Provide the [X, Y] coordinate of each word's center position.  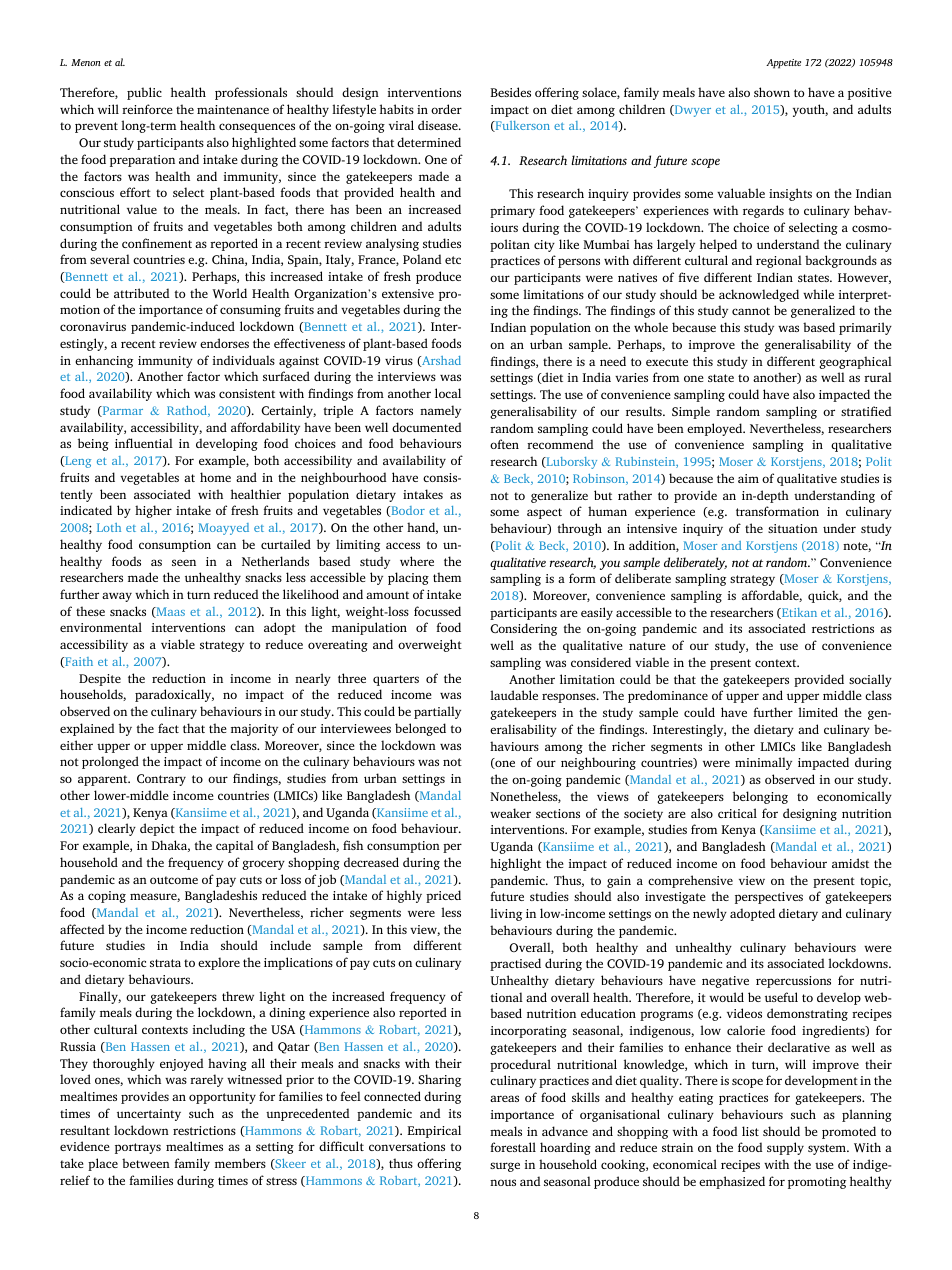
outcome [174, 880]
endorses [224, 343]
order [446, 109]
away [117, 597]
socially [870, 680]
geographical [855, 362]
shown [772, 92]
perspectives [769, 898]
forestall [513, 1147]
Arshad [440, 361]
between [146, 1163]
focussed [437, 611]
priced [443, 896]
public [144, 93]
